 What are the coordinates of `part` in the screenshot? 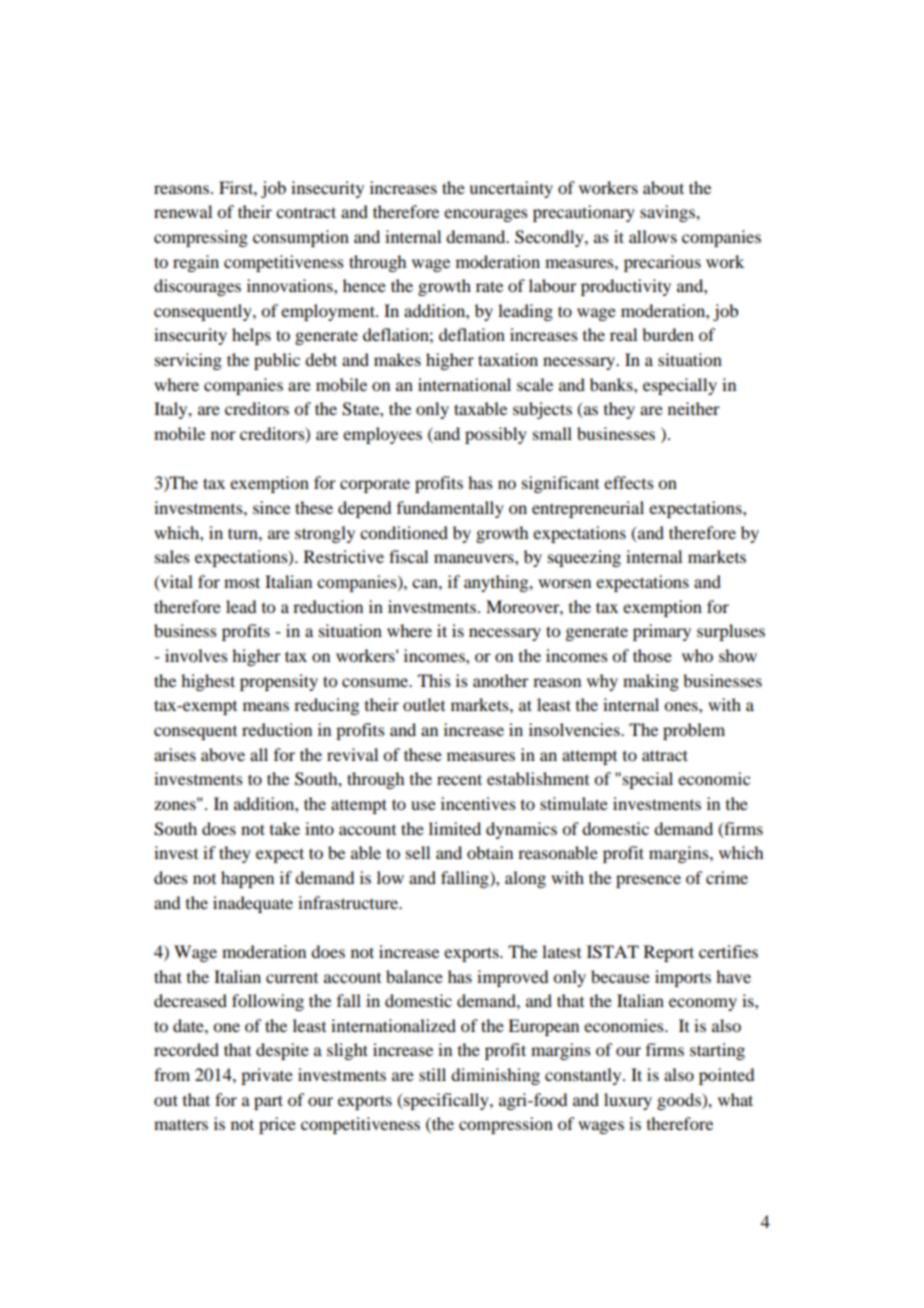 It's located at (268, 1102).
